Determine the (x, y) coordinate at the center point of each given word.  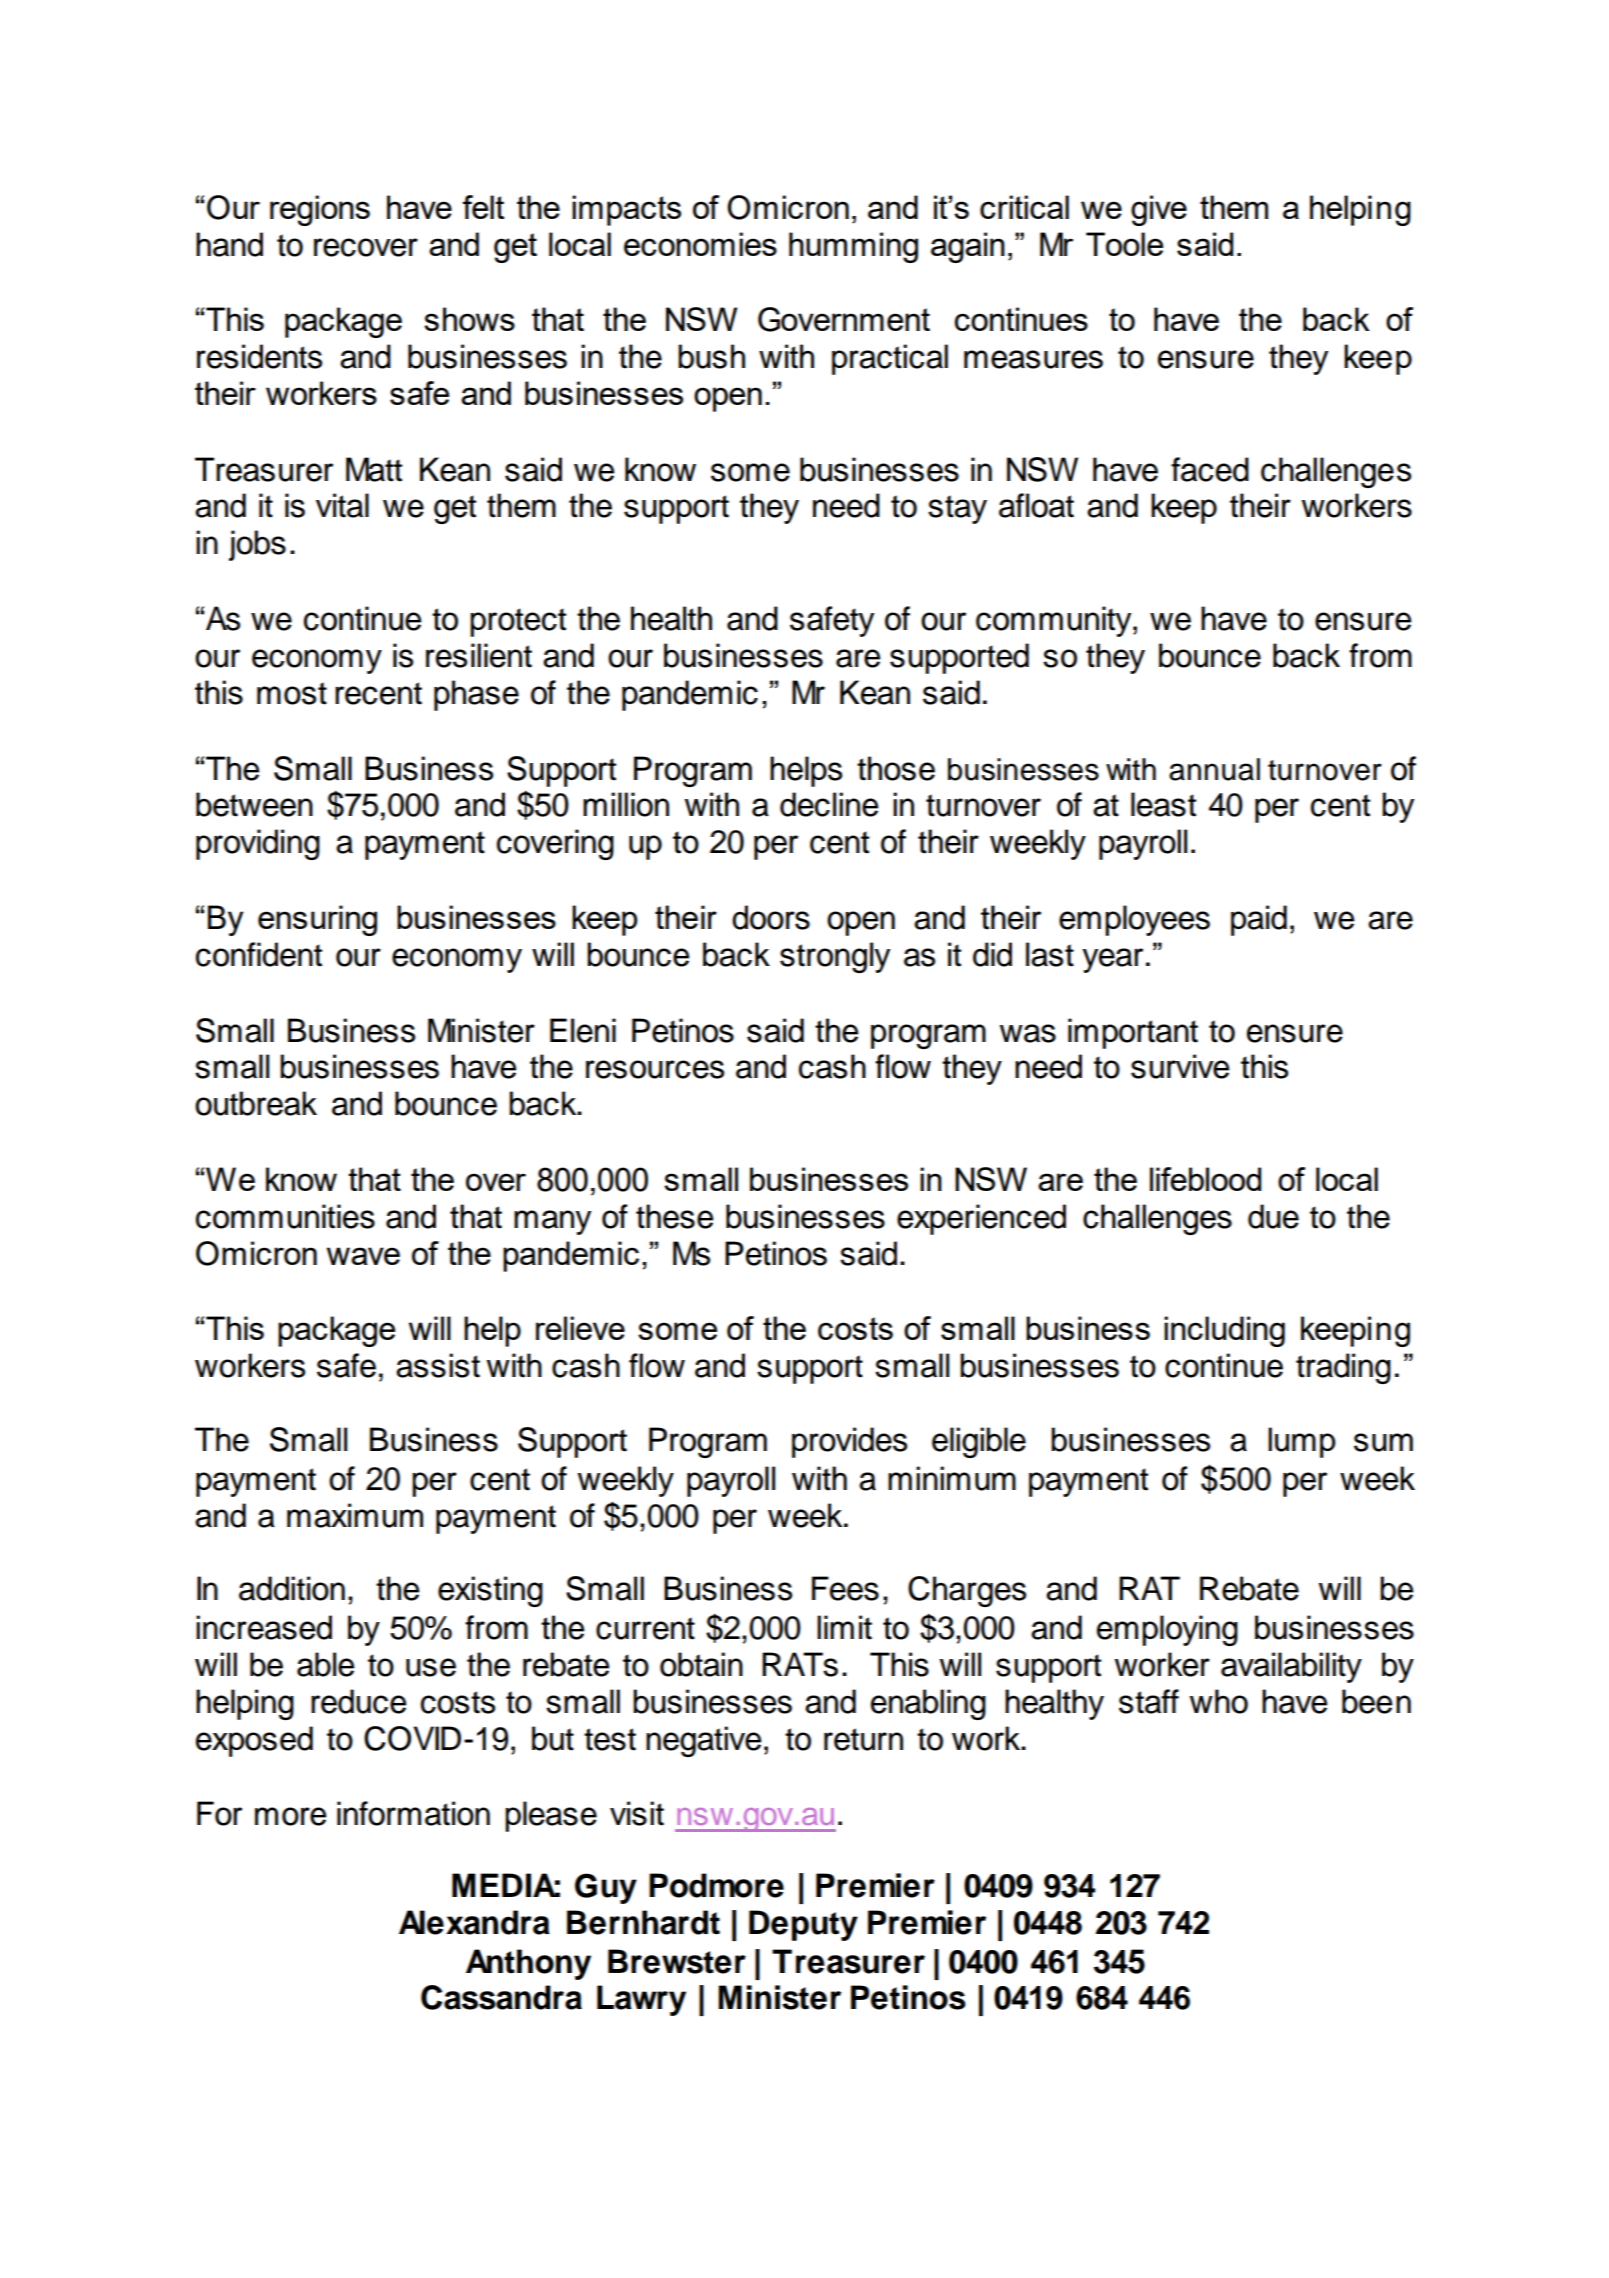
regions (320, 210)
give (1159, 210)
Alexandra (474, 1922)
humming (853, 247)
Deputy (803, 1925)
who (1219, 1701)
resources (655, 1069)
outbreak (256, 1103)
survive (1180, 1066)
